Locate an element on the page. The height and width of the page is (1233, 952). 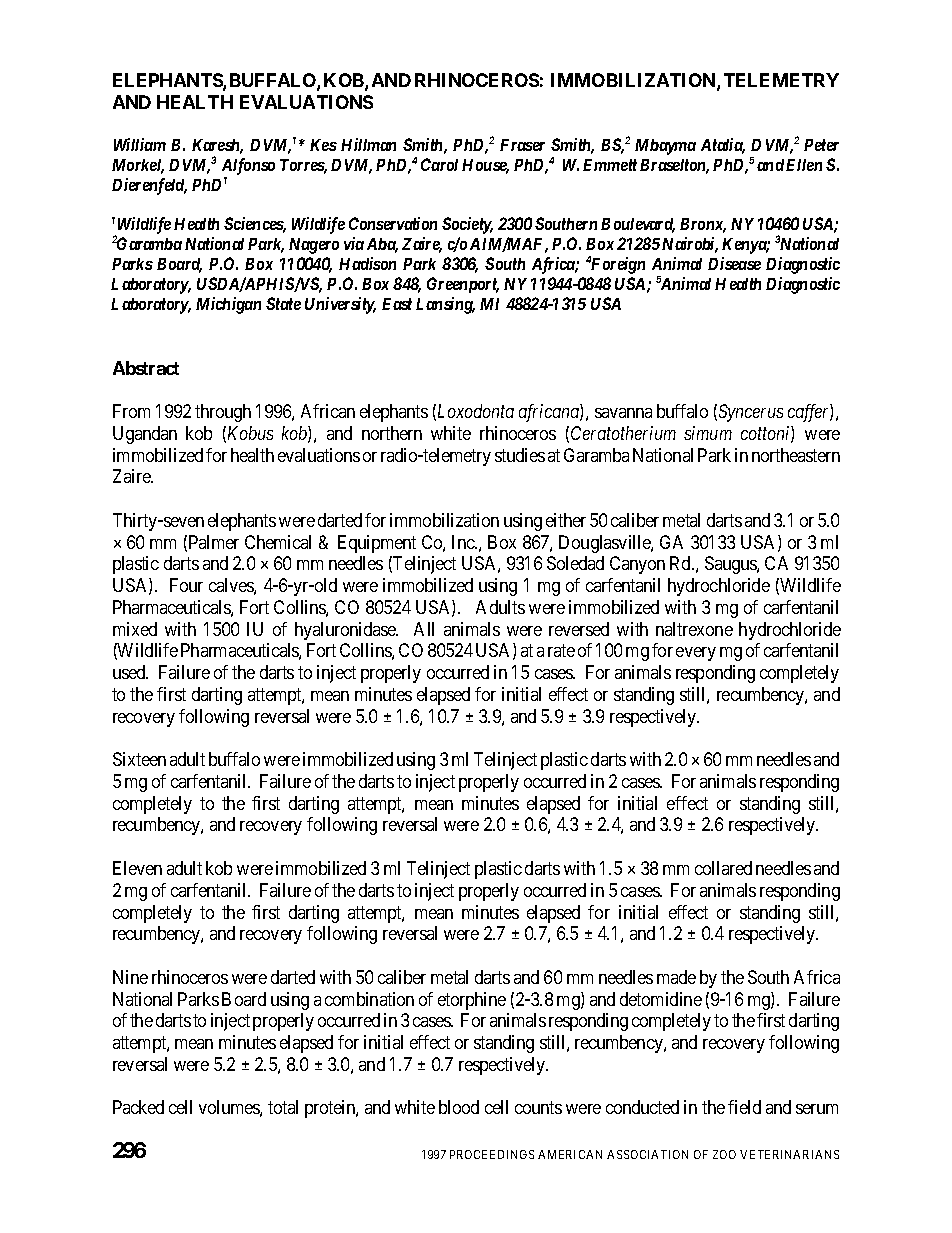
Ellen is located at coordinates (804, 165).
